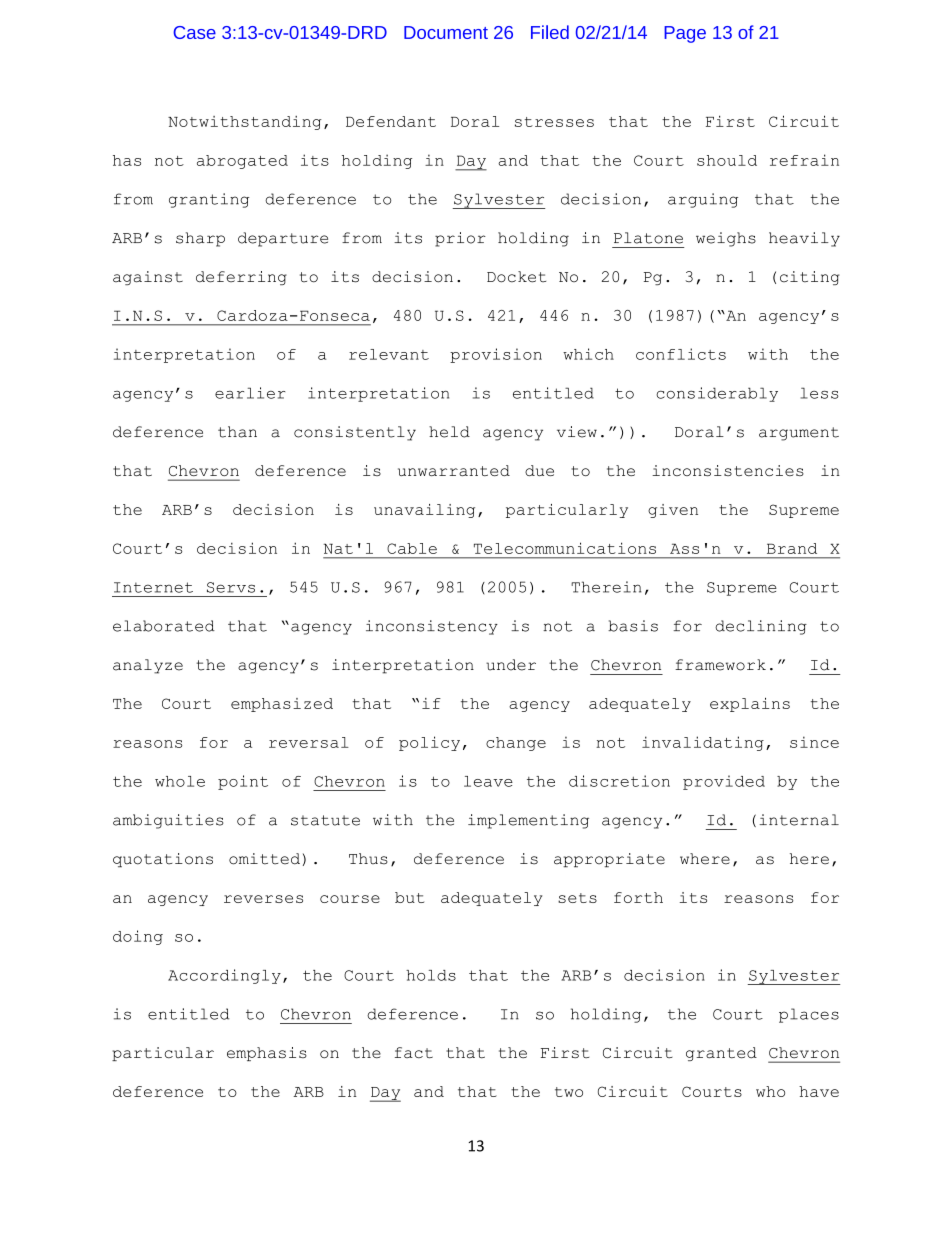  What do you see at coordinates (267, 1054) in the screenshot?
I see `emphasis` at bounding box center [267, 1054].
